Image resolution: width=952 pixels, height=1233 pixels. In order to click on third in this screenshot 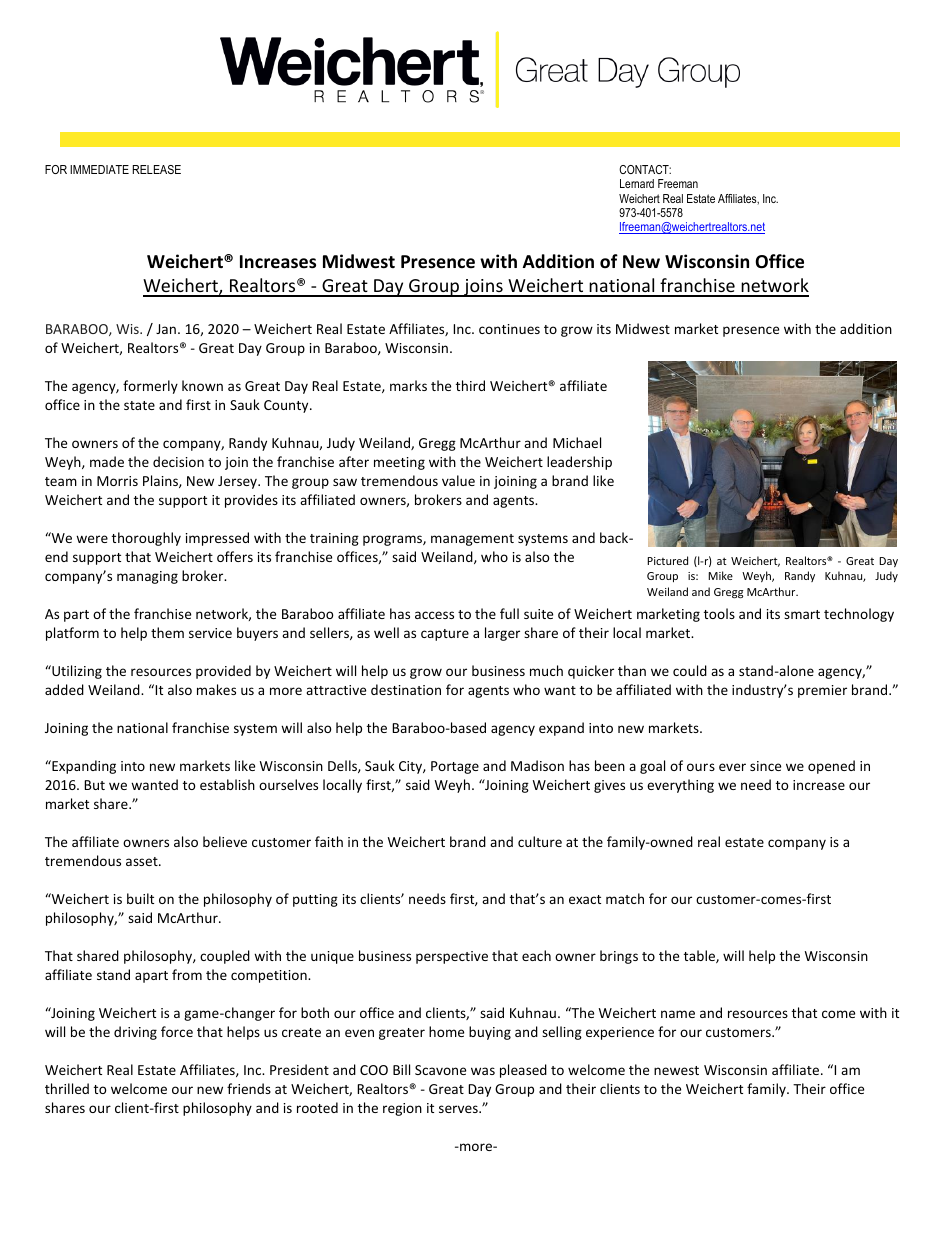, I will do `click(470, 385)`.
